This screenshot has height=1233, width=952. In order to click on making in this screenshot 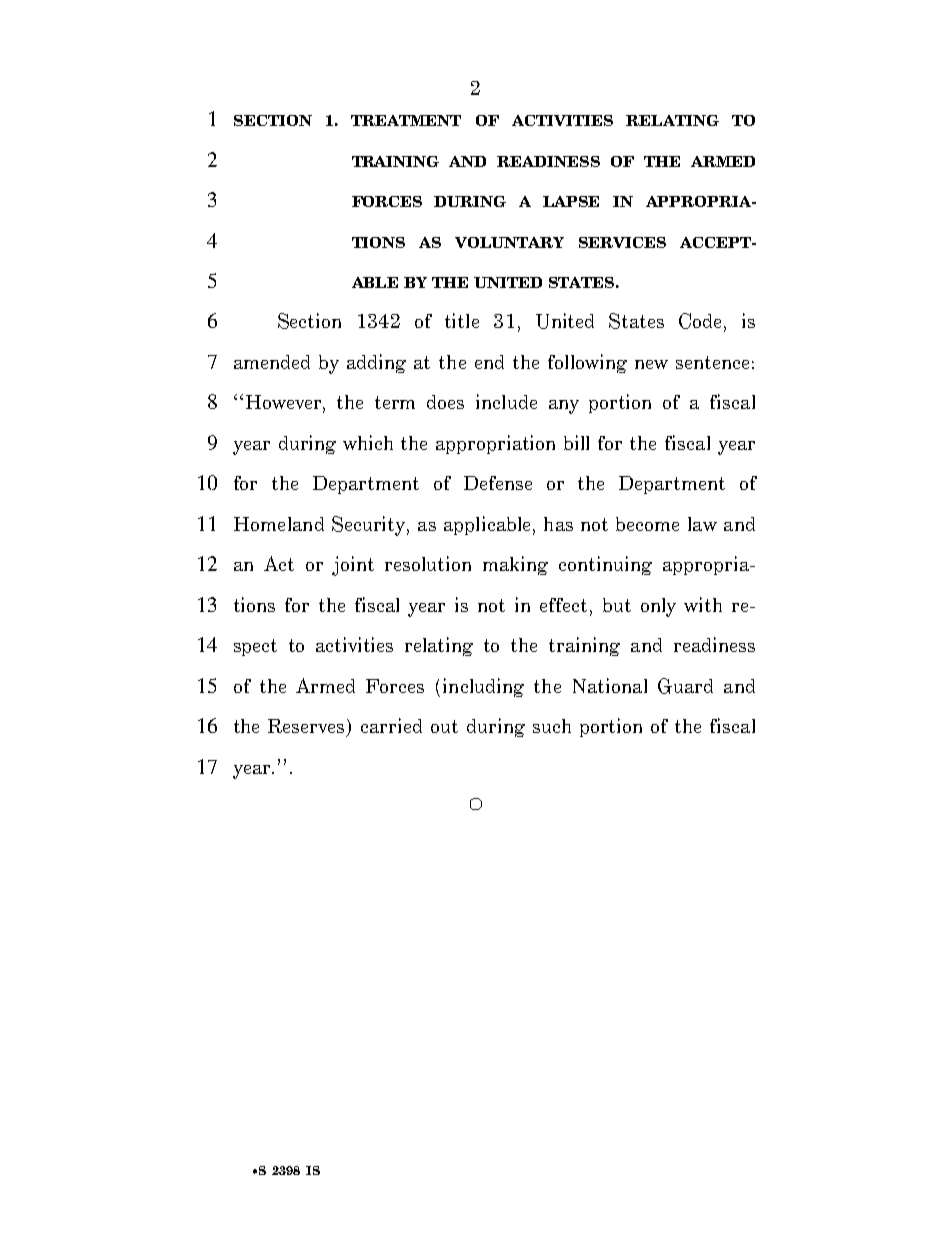, I will do `click(515, 565)`.
